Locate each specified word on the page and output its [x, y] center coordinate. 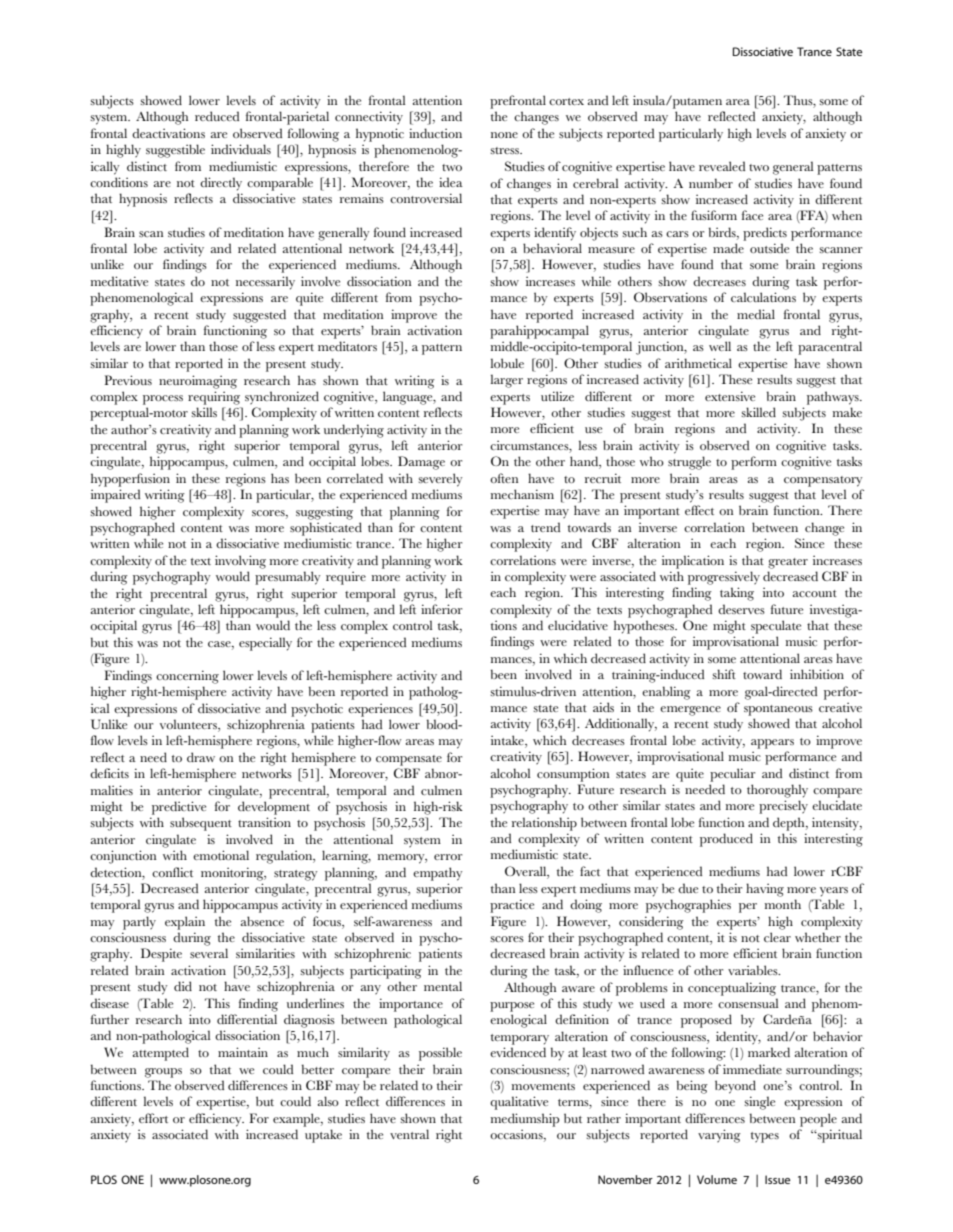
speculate [776, 627]
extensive [730, 396]
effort [153, 1118]
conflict [172, 872]
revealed [722, 166]
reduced [217, 116]
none [504, 135]
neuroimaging [198, 382]
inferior [441, 609]
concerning [187, 677]
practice [512, 906]
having [765, 890]
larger [506, 381]
